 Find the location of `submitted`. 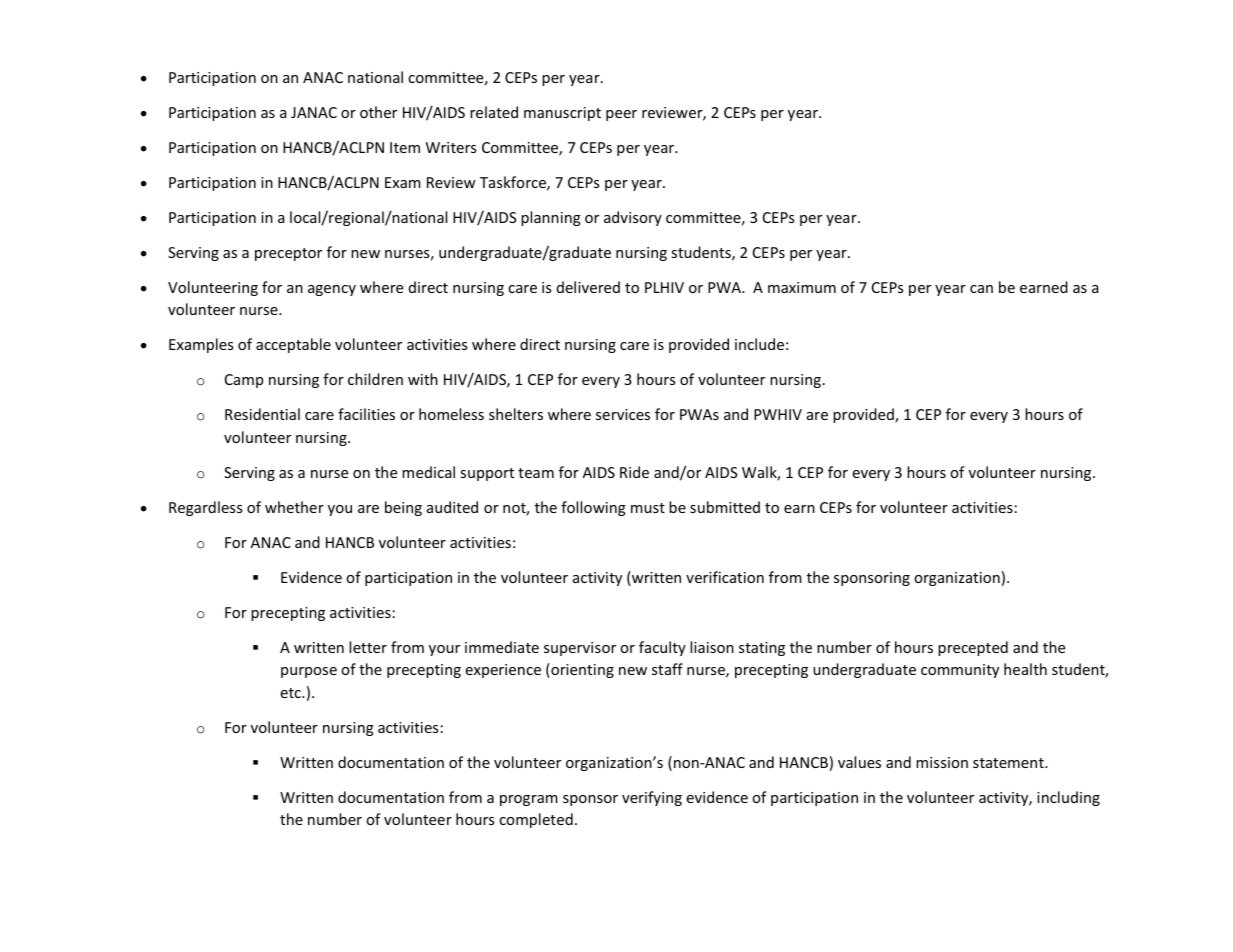

submitted is located at coordinates (725, 507).
